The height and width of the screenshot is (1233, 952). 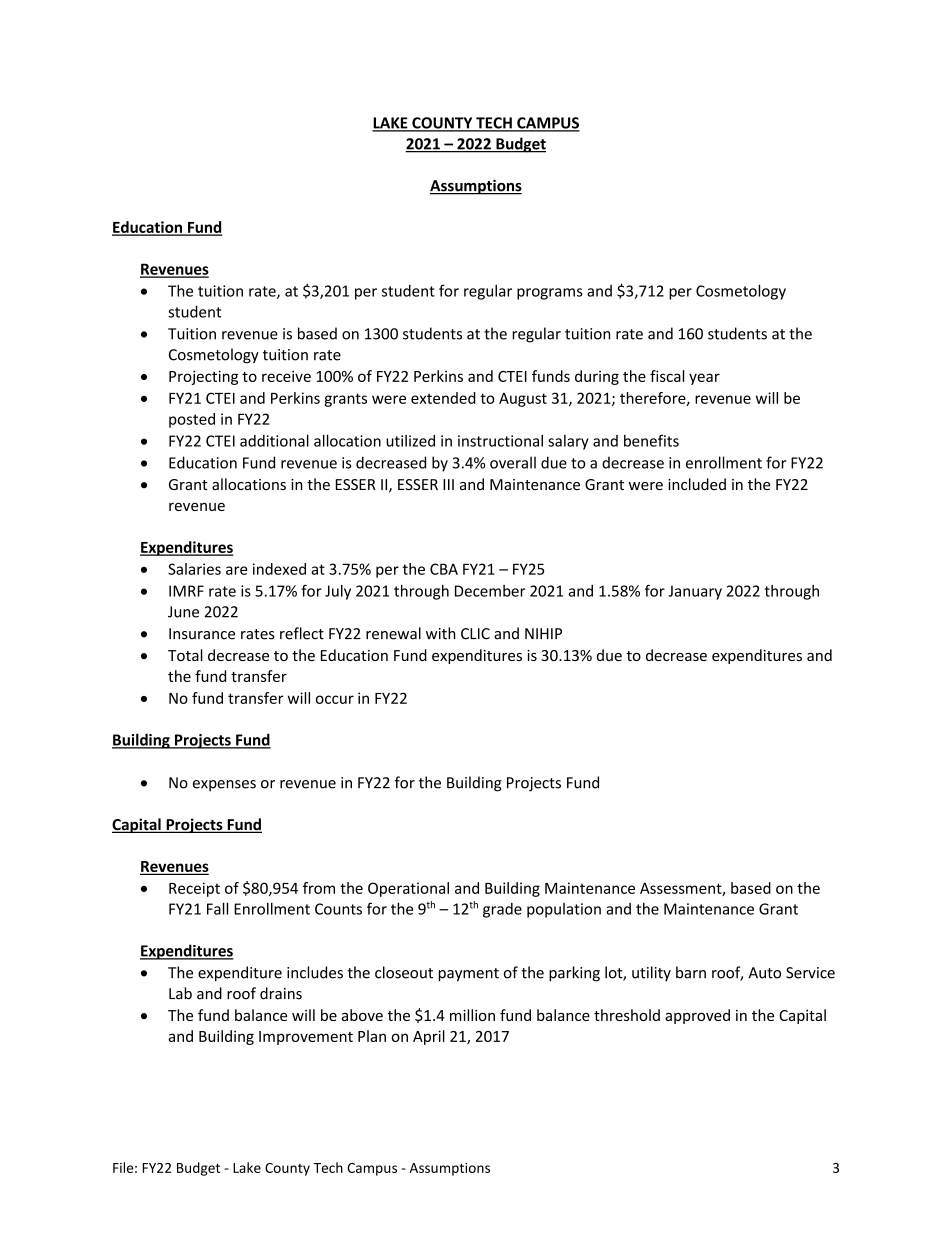 I want to click on additional, so click(x=274, y=441).
